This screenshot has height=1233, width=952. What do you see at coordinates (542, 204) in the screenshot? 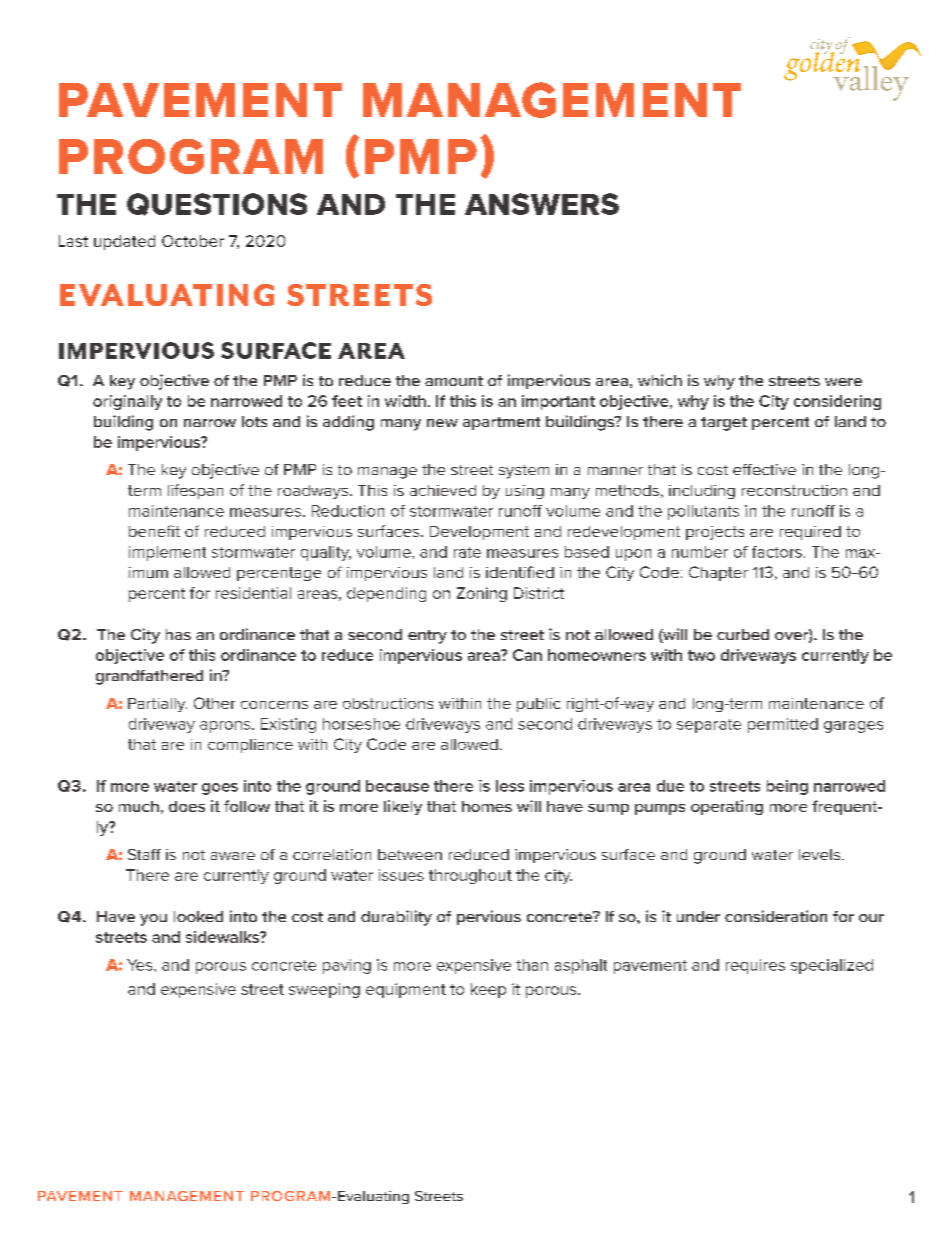
I see `ANSWERS` at bounding box center [542, 204].
